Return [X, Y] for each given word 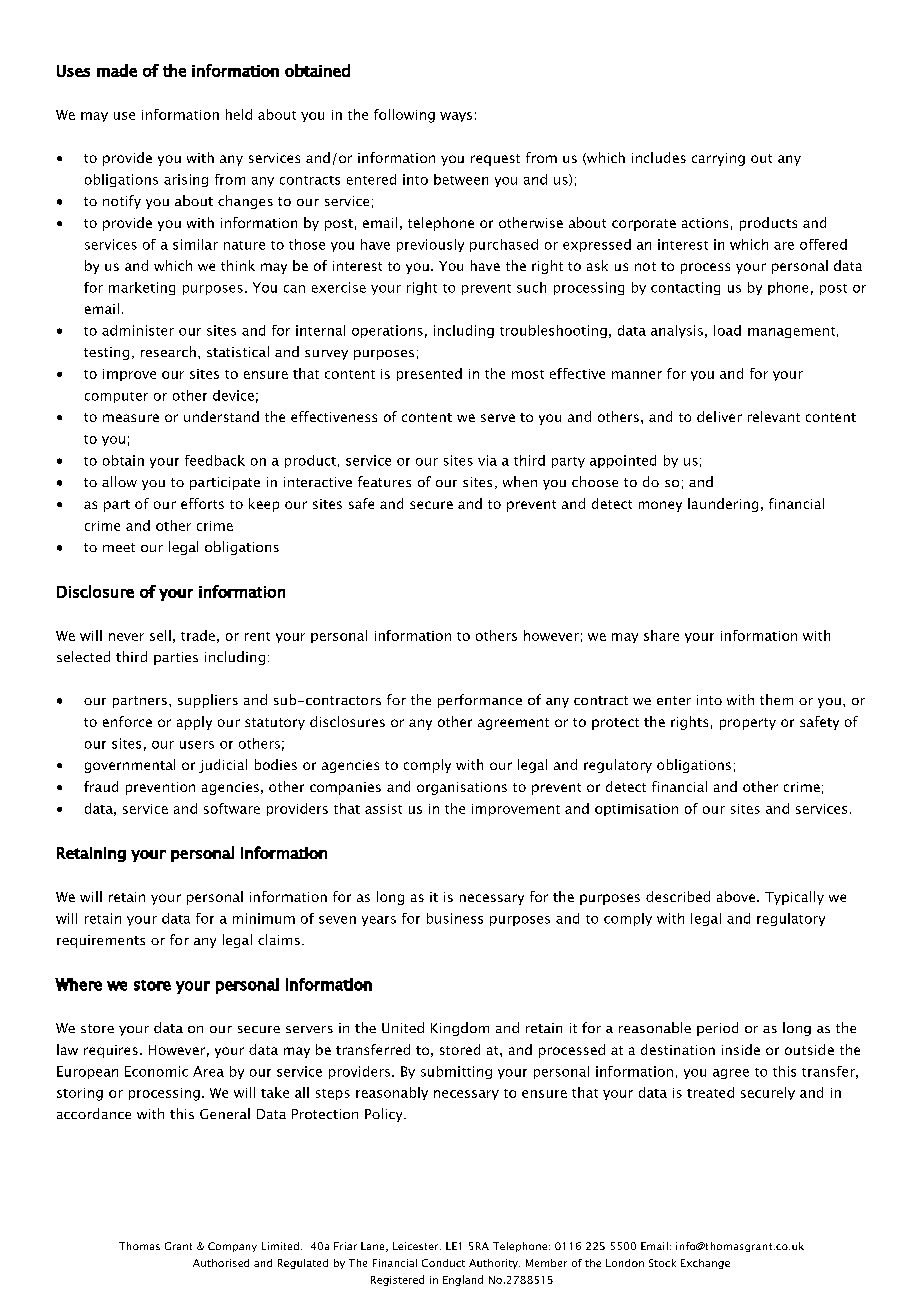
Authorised [221, 1263]
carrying [718, 159]
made [117, 70]
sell [160, 635]
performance [480, 701]
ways [456, 117]
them [776, 699]
